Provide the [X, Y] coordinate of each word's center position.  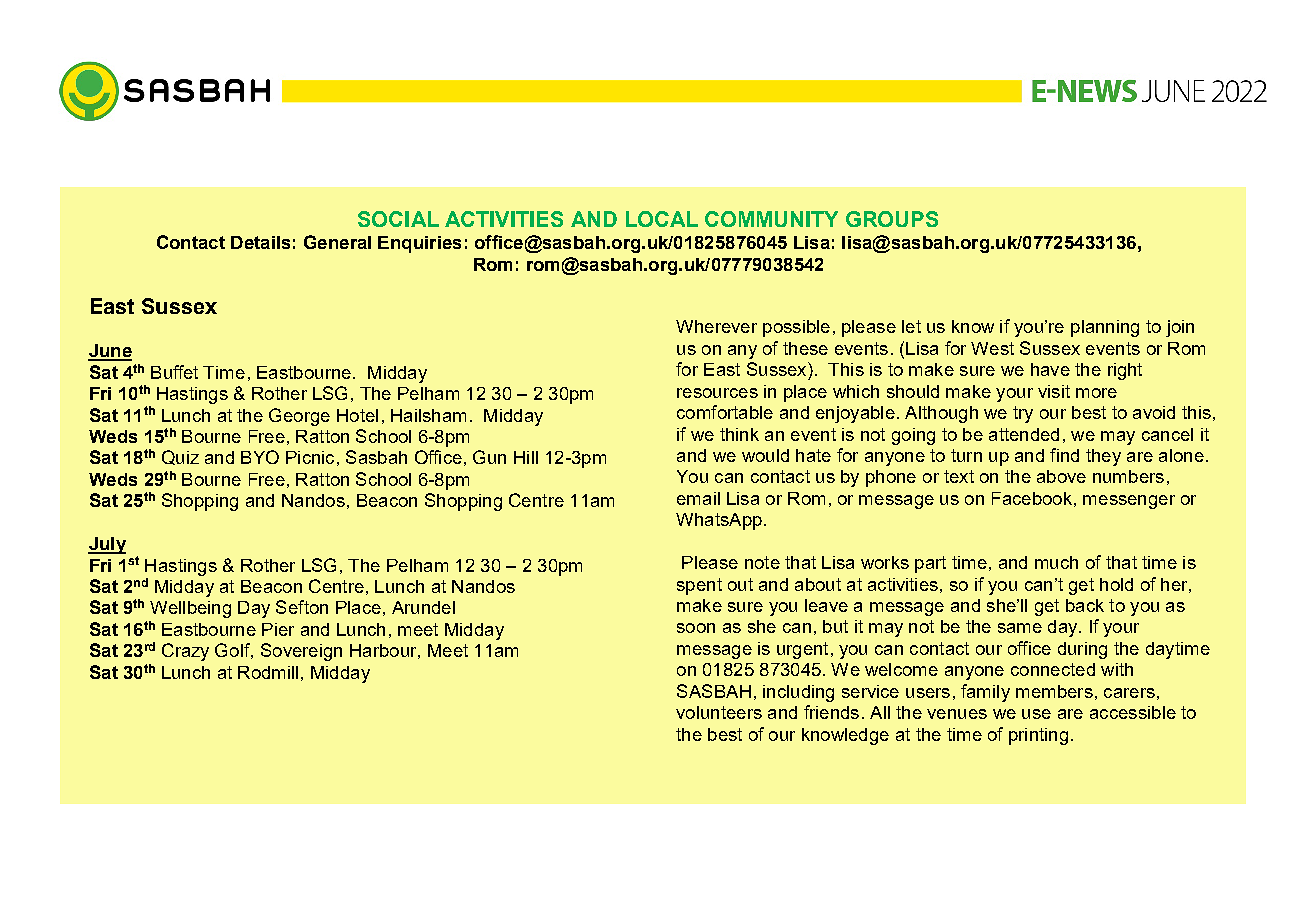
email [698, 498]
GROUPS [892, 219]
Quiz [180, 457]
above [1061, 476]
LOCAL [662, 219]
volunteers [719, 712]
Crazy [185, 652]
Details [260, 242]
